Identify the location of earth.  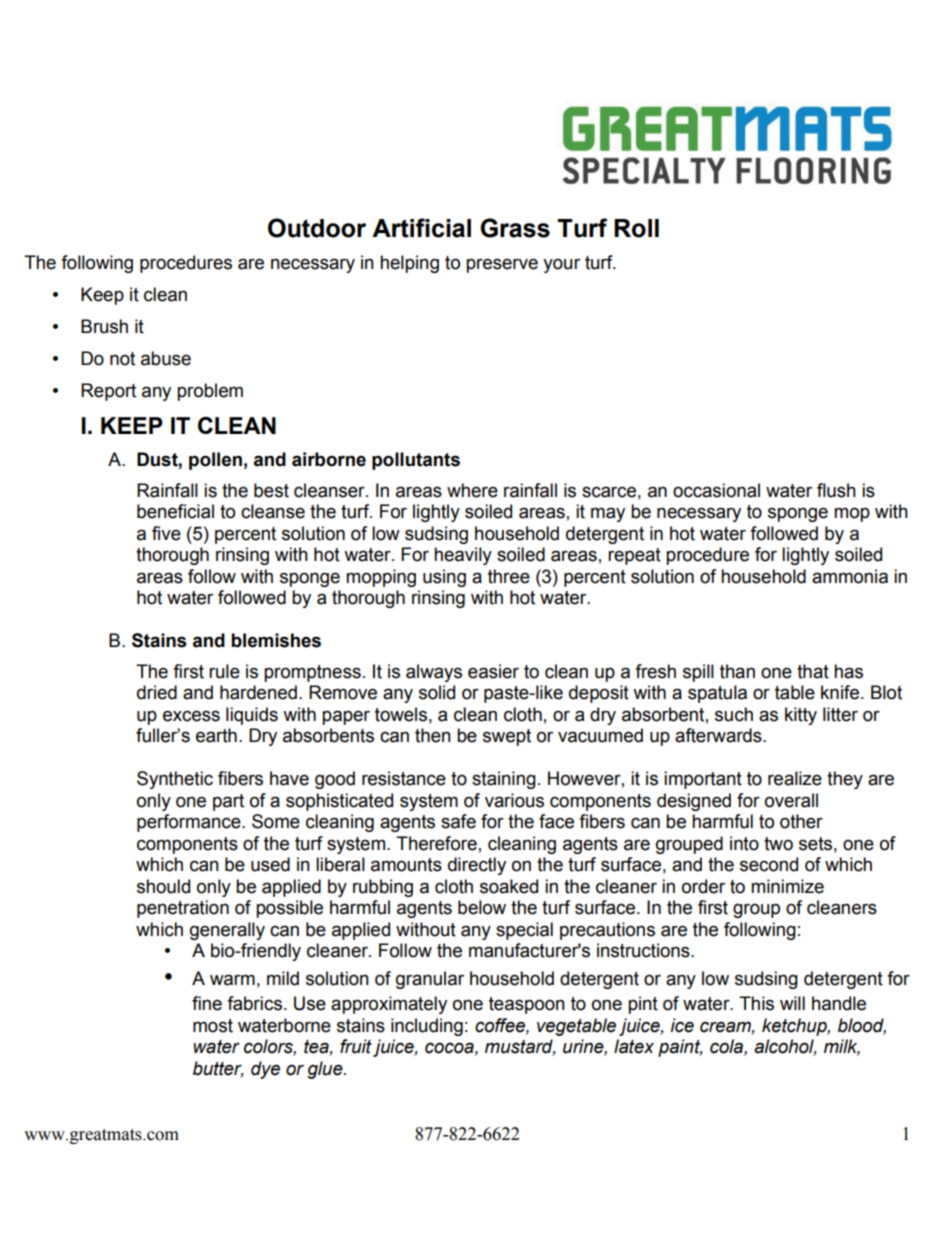
(216, 735).
